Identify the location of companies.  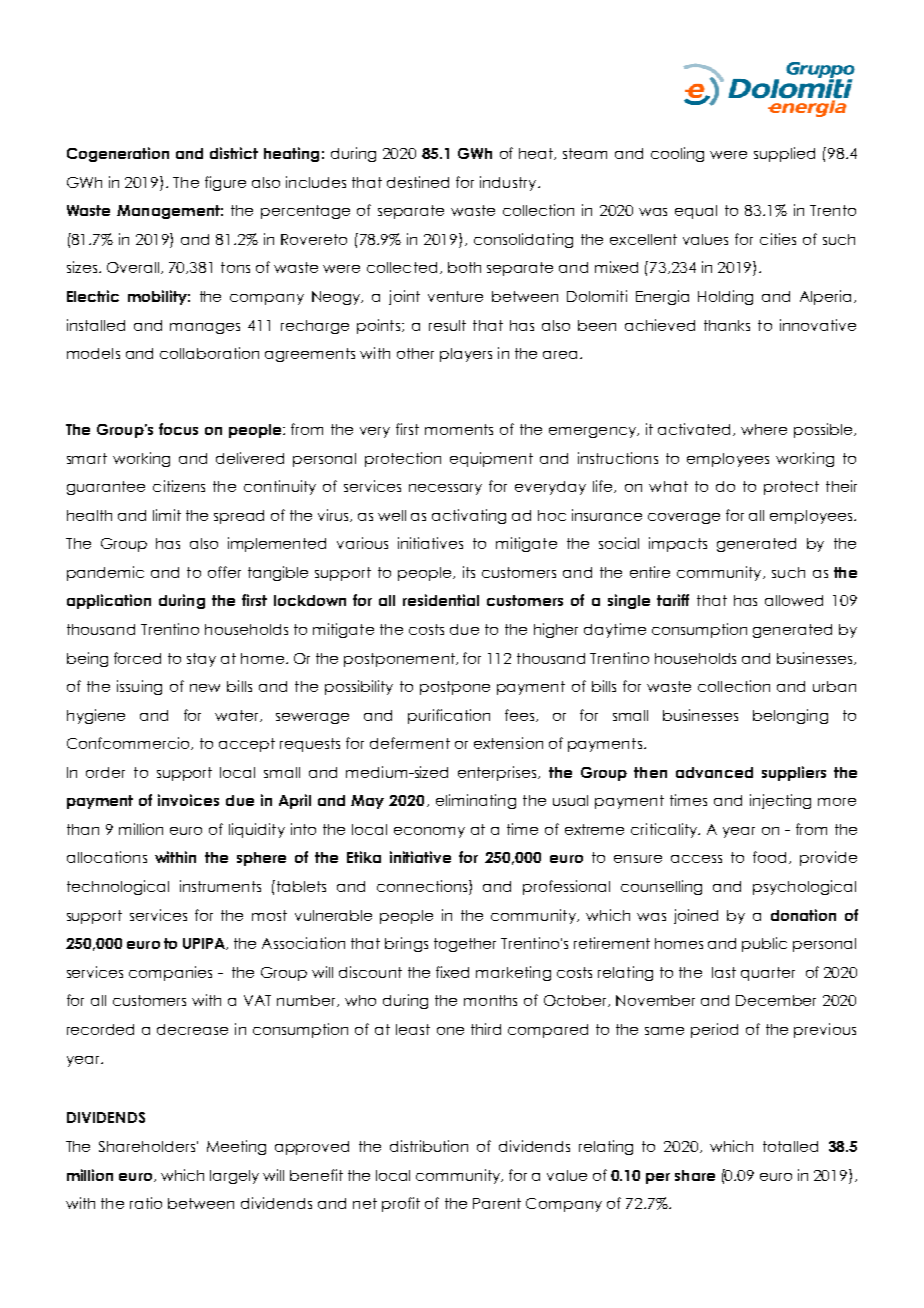
(170, 973).
